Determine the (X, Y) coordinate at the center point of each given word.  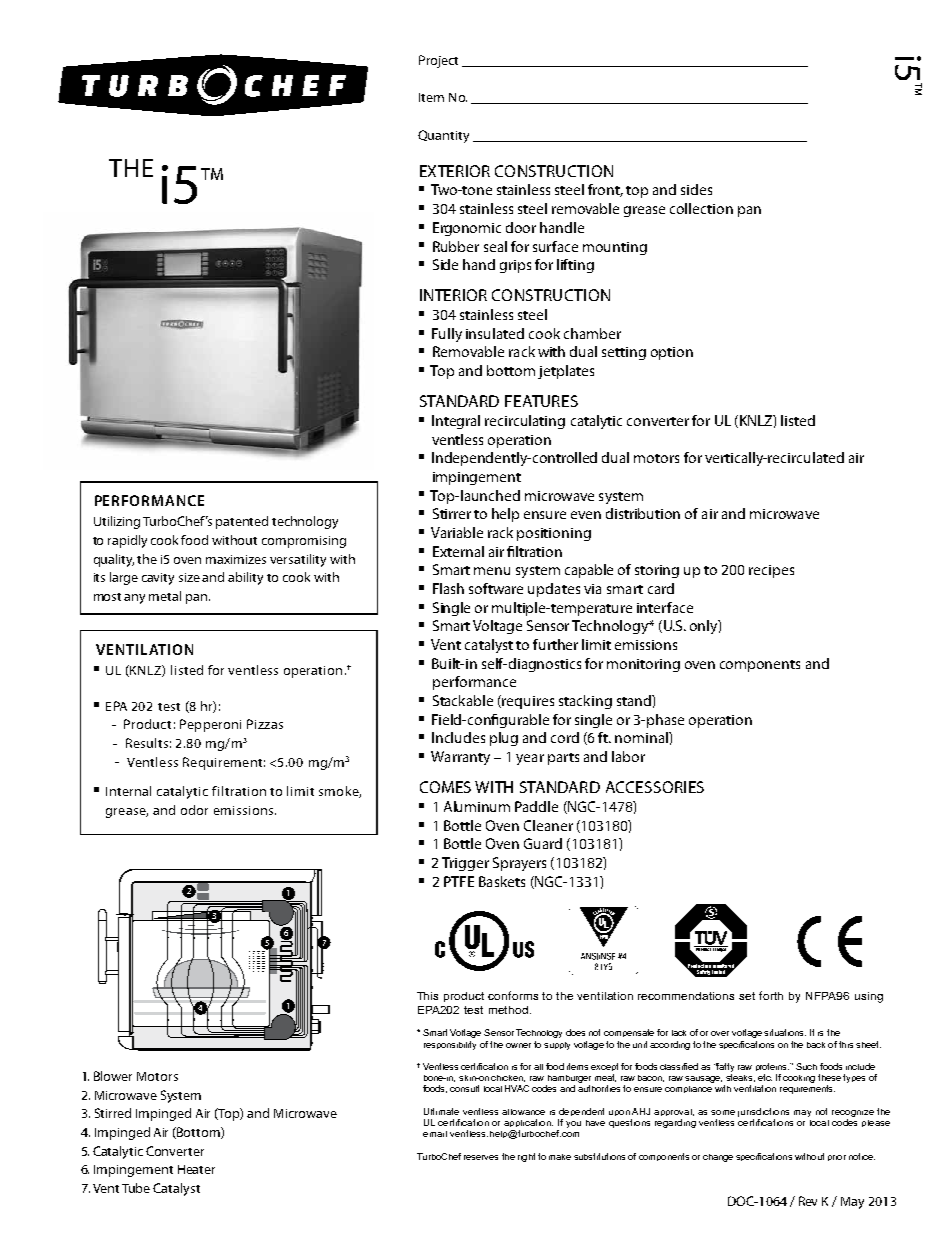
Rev (808, 1201)
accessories (655, 787)
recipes (771, 571)
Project (438, 61)
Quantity (443, 136)
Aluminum (477, 806)
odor (194, 810)
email (435, 1134)
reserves (481, 1157)
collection (701, 208)
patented (242, 522)
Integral (456, 422)
